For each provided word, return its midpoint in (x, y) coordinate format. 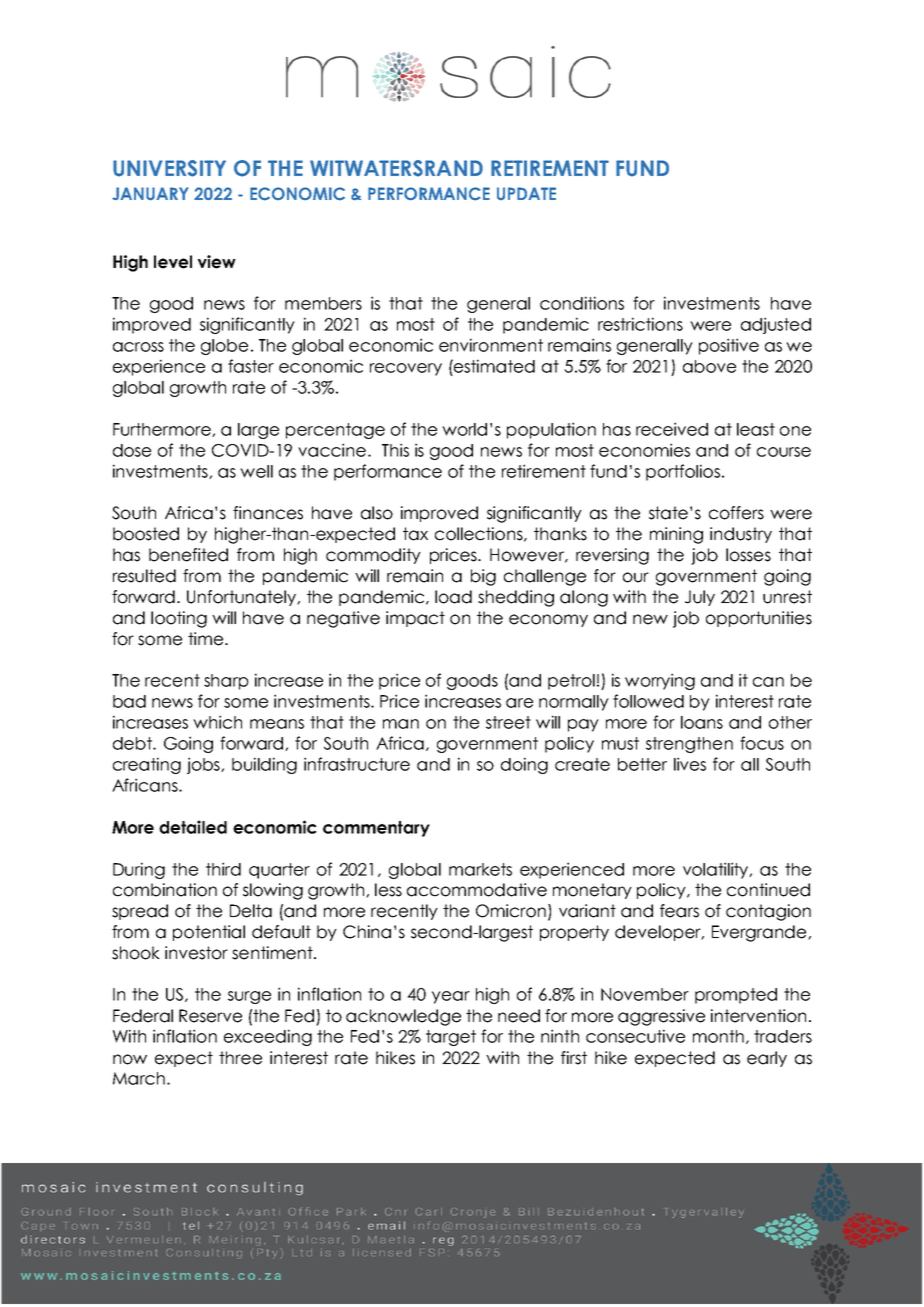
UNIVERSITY (169, 168)
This (395, 450)
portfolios (683, 472)
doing (524, 765)
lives (690, 764)
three (240, 1058)
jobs (204, 765)
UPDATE (526, 193)
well (256, 471)
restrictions (640, 324)
